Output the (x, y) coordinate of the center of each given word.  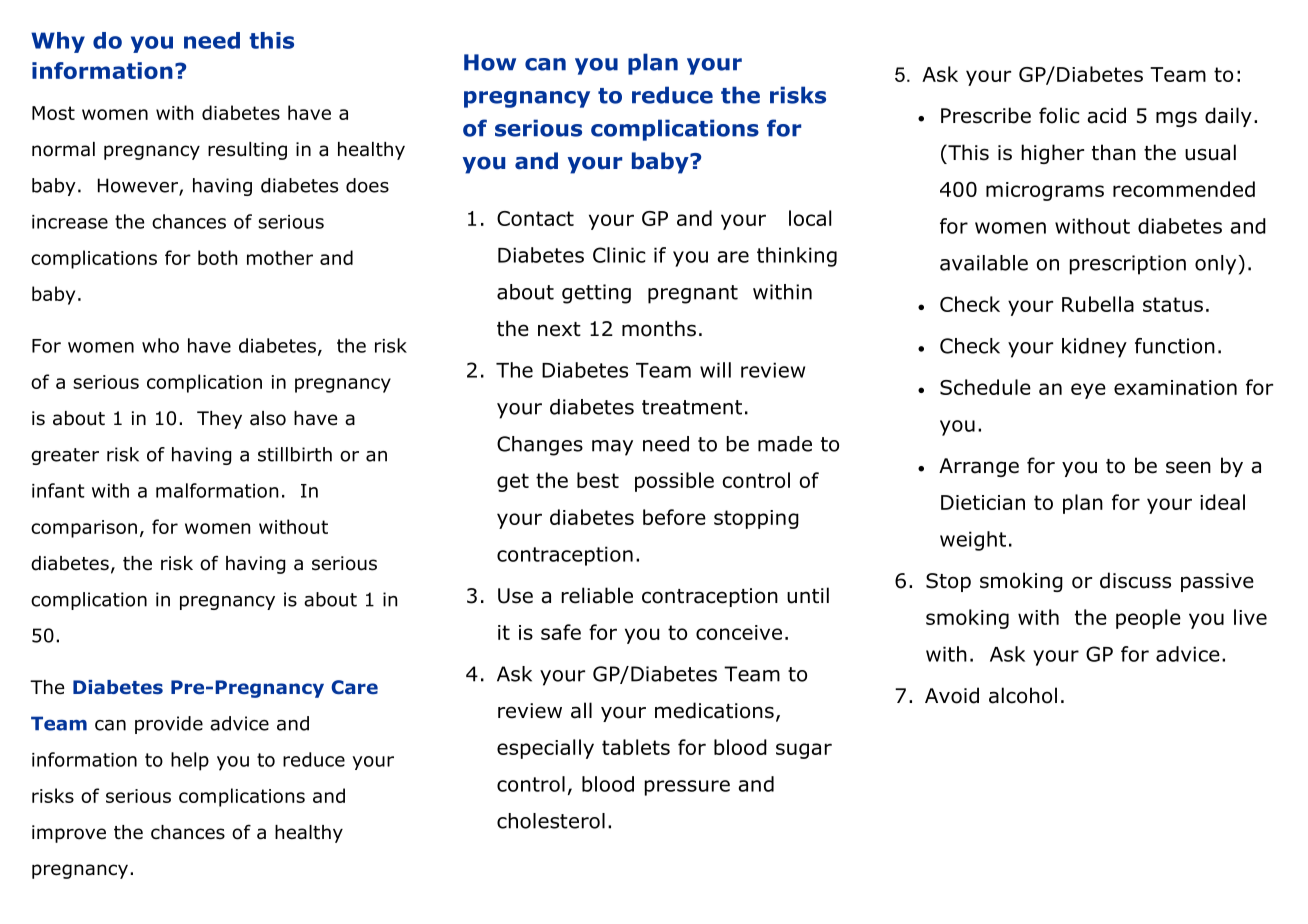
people (1148, 619)
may (612, 448)
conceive (739, 632)
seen (1188, 467)
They (219, 420)
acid (1106, 115)
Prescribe (986, 115)
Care (354, 687)
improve (69, 834)
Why (58, 42)
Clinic (619, 255)
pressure (687, 788)
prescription (1128, 265)
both (217, 257)
